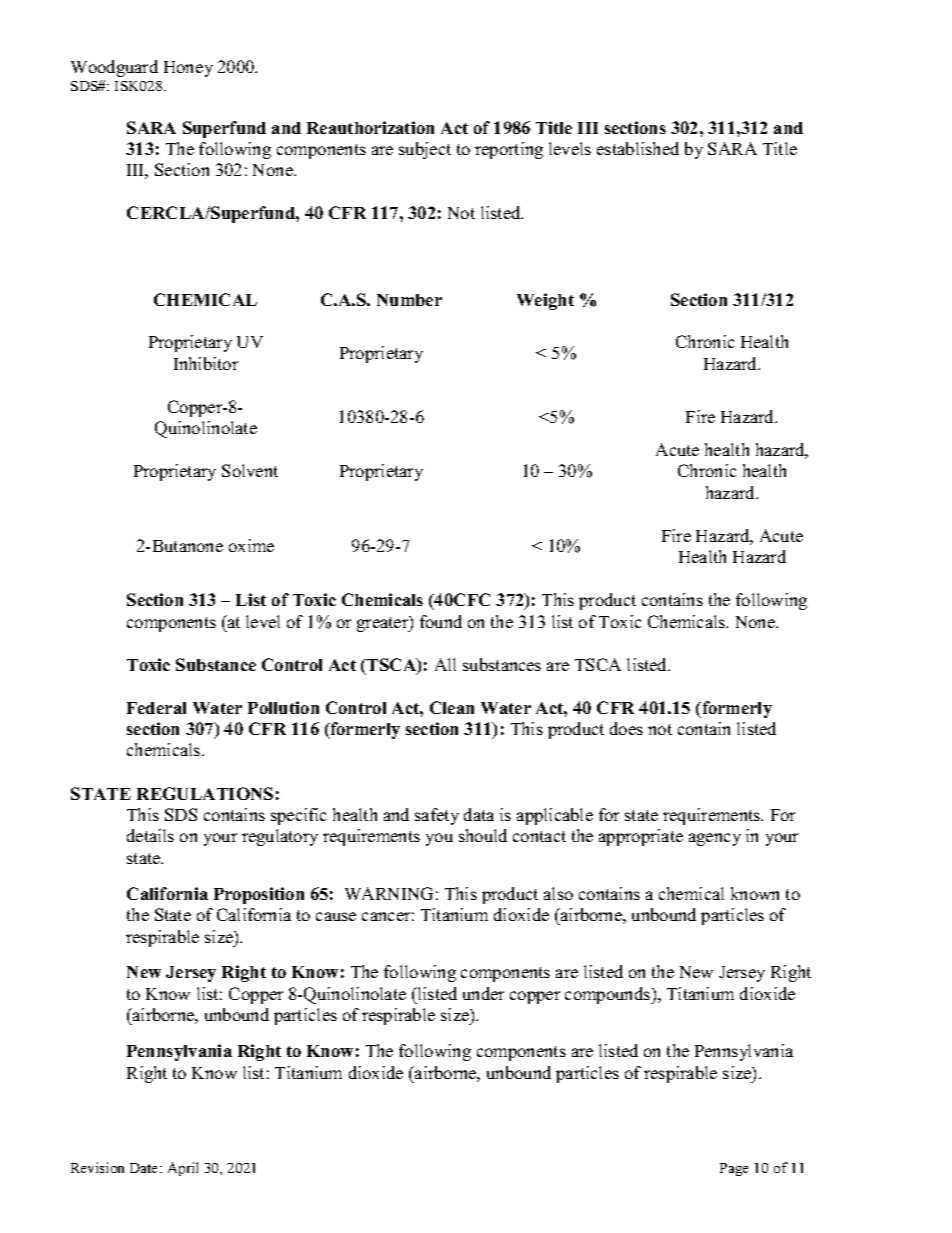 The height and width of the screenshot is (1233, 952). Describe the element at coordinates (638, 148) in the screenshot. I see `established` at that location.
